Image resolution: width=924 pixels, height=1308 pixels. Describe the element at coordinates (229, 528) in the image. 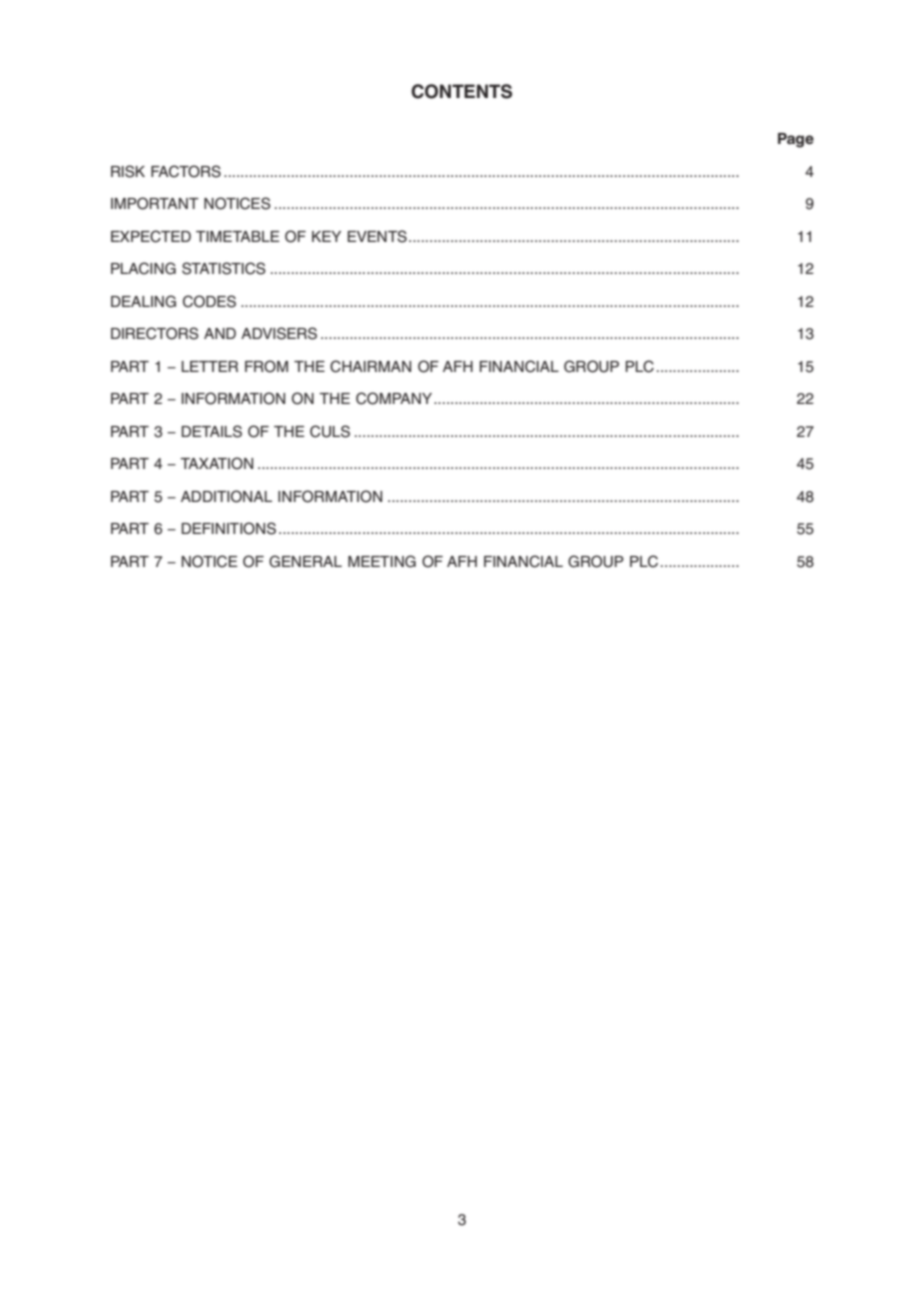

I see `DEFINITIONS` at that location.
